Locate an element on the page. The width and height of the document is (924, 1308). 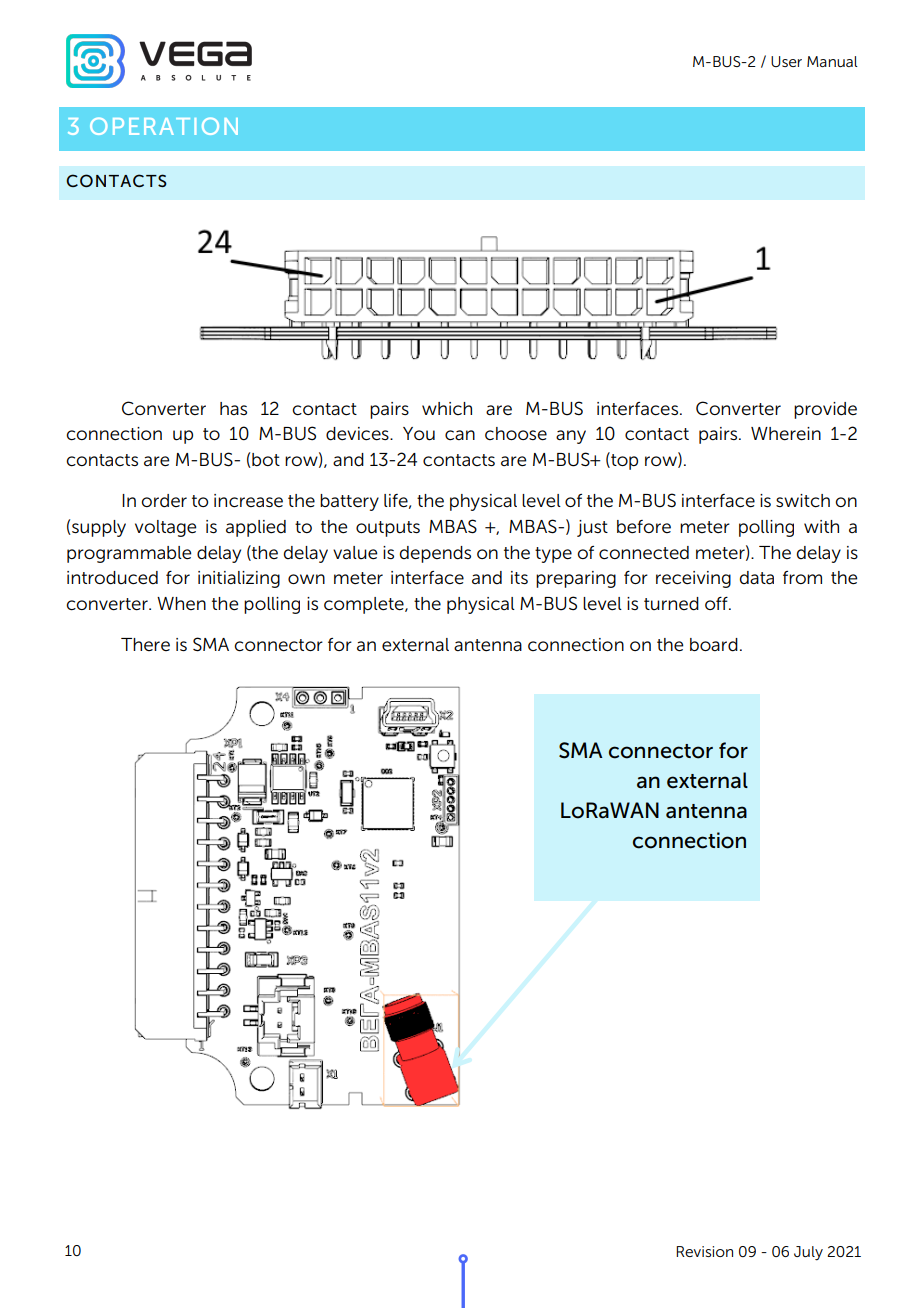
depends is located at coordinates (435, 554).
